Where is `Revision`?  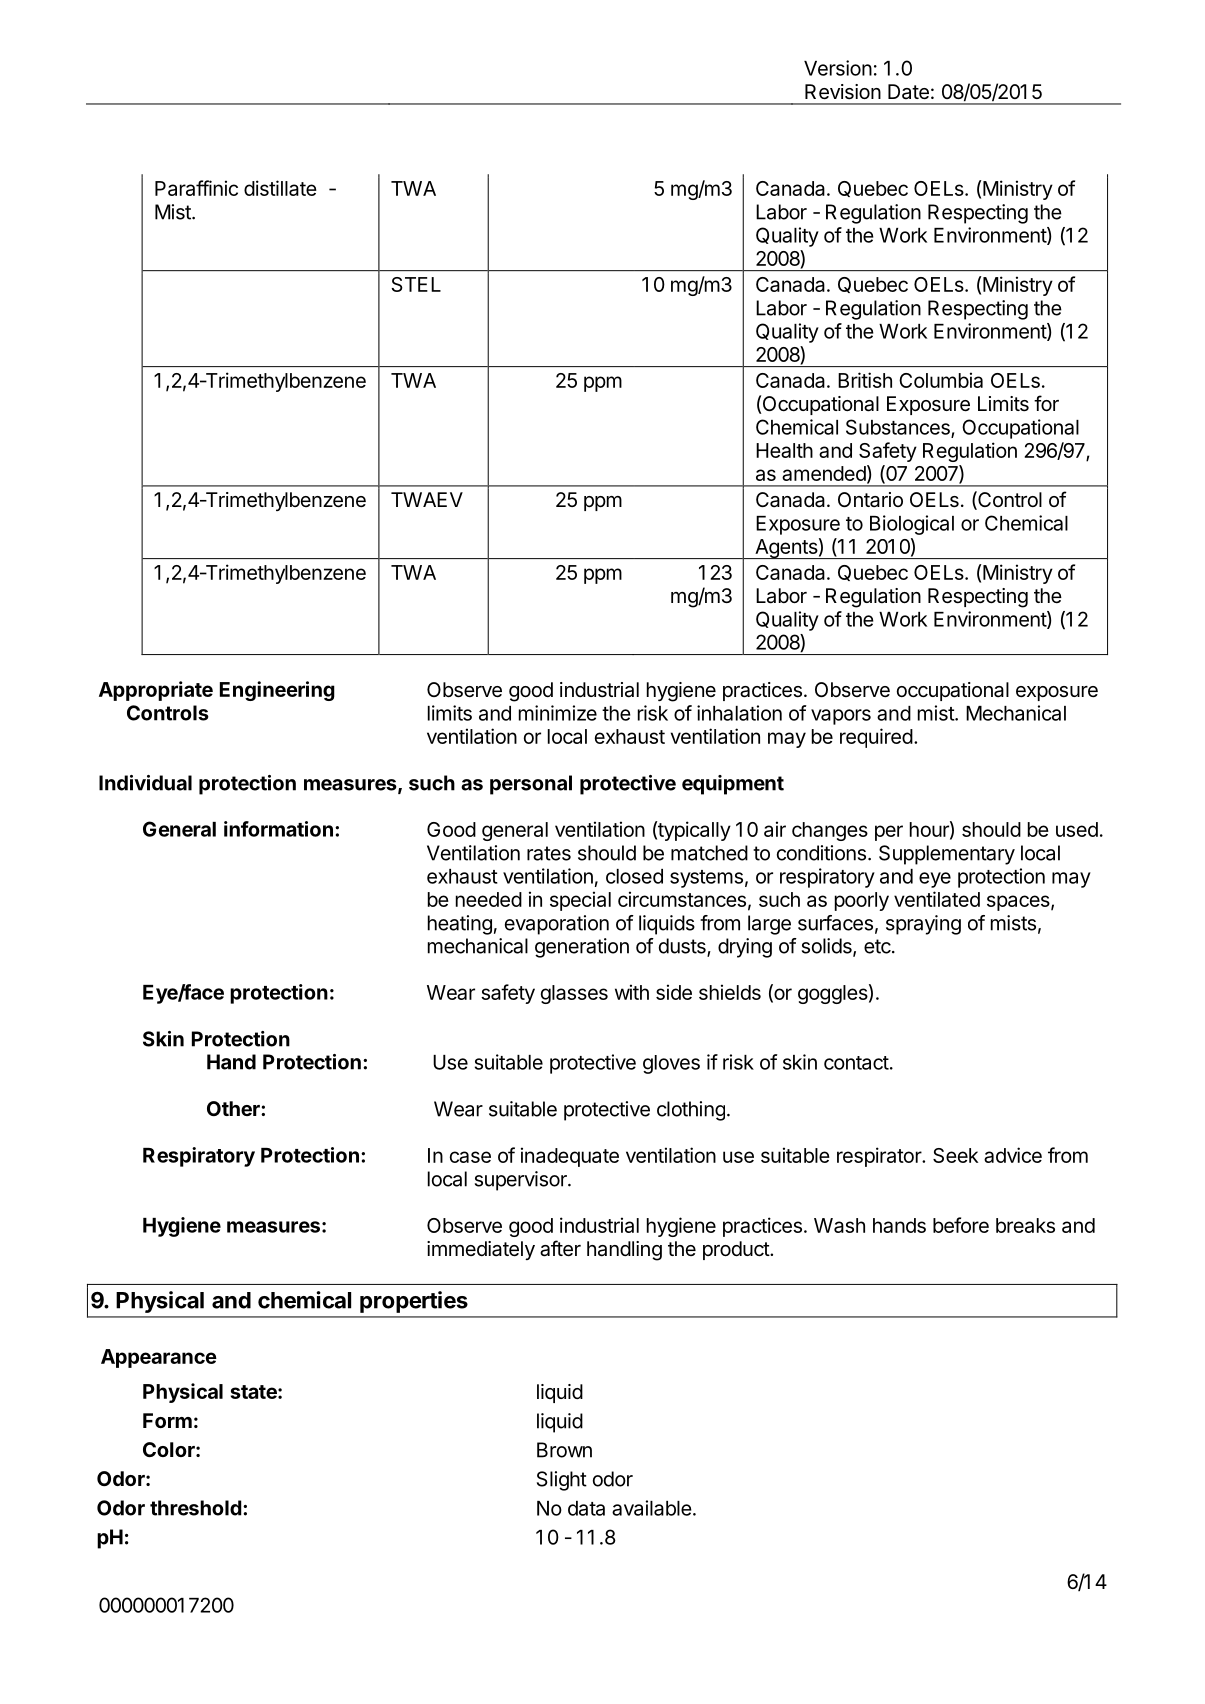 Revision is located at coordinates (843, 92).
